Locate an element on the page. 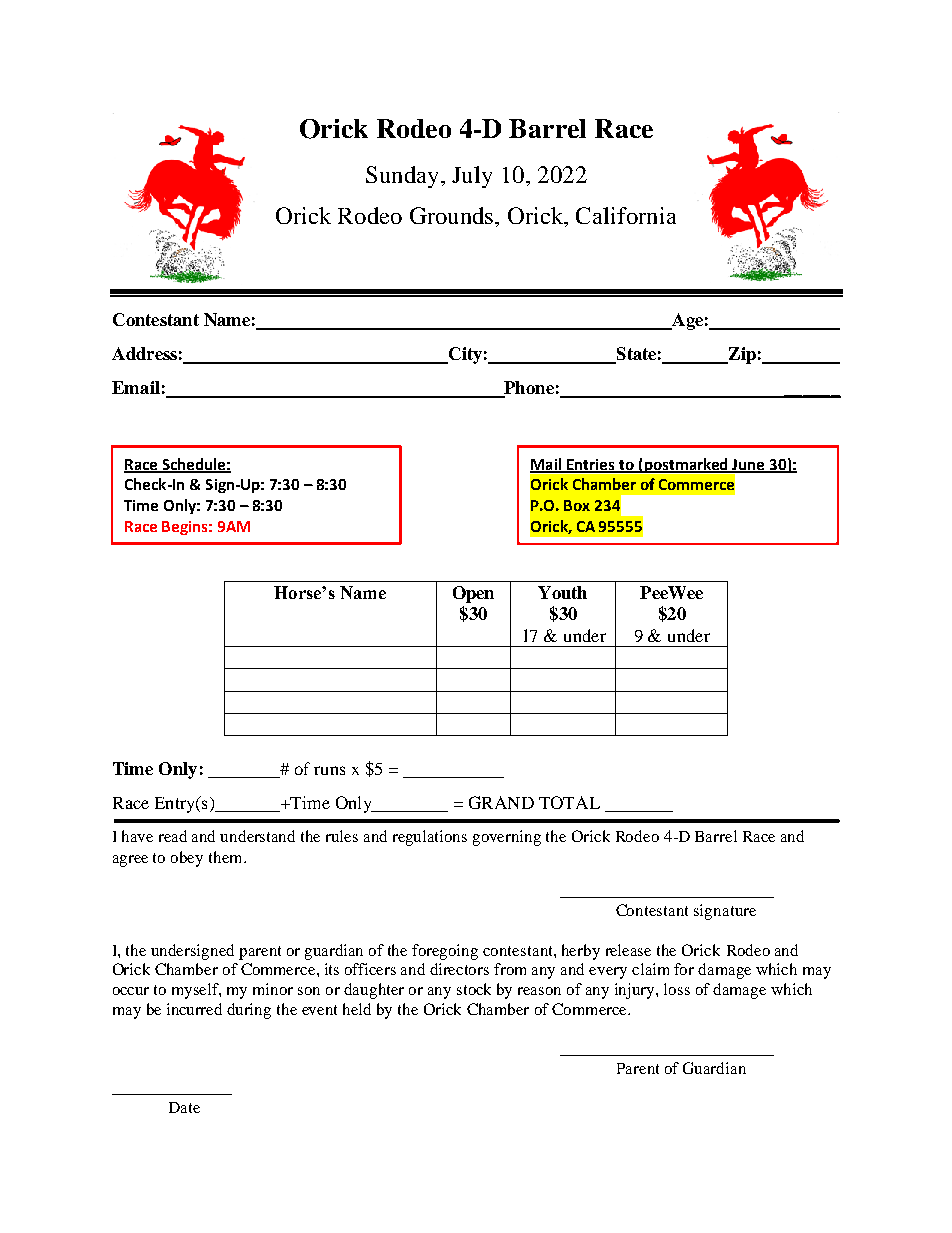  Grounds is located at coordinates (453, 215).
